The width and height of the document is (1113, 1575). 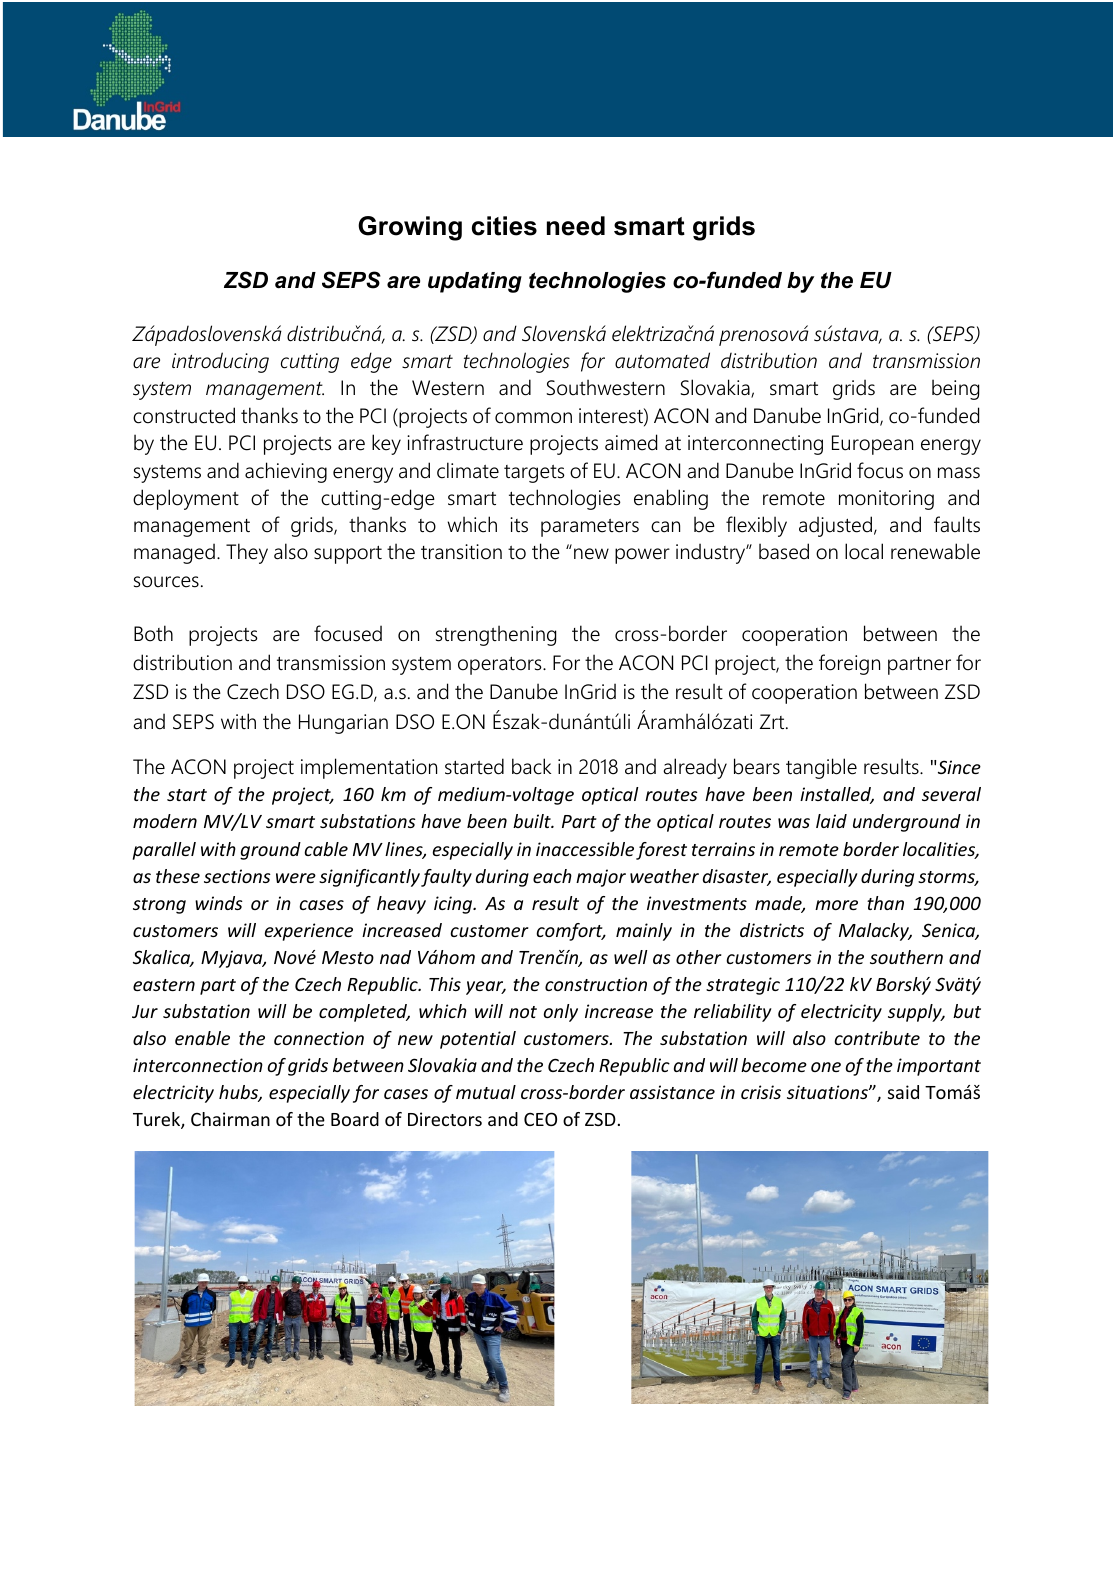 I want to click on being, so click(x=955, y=389).
